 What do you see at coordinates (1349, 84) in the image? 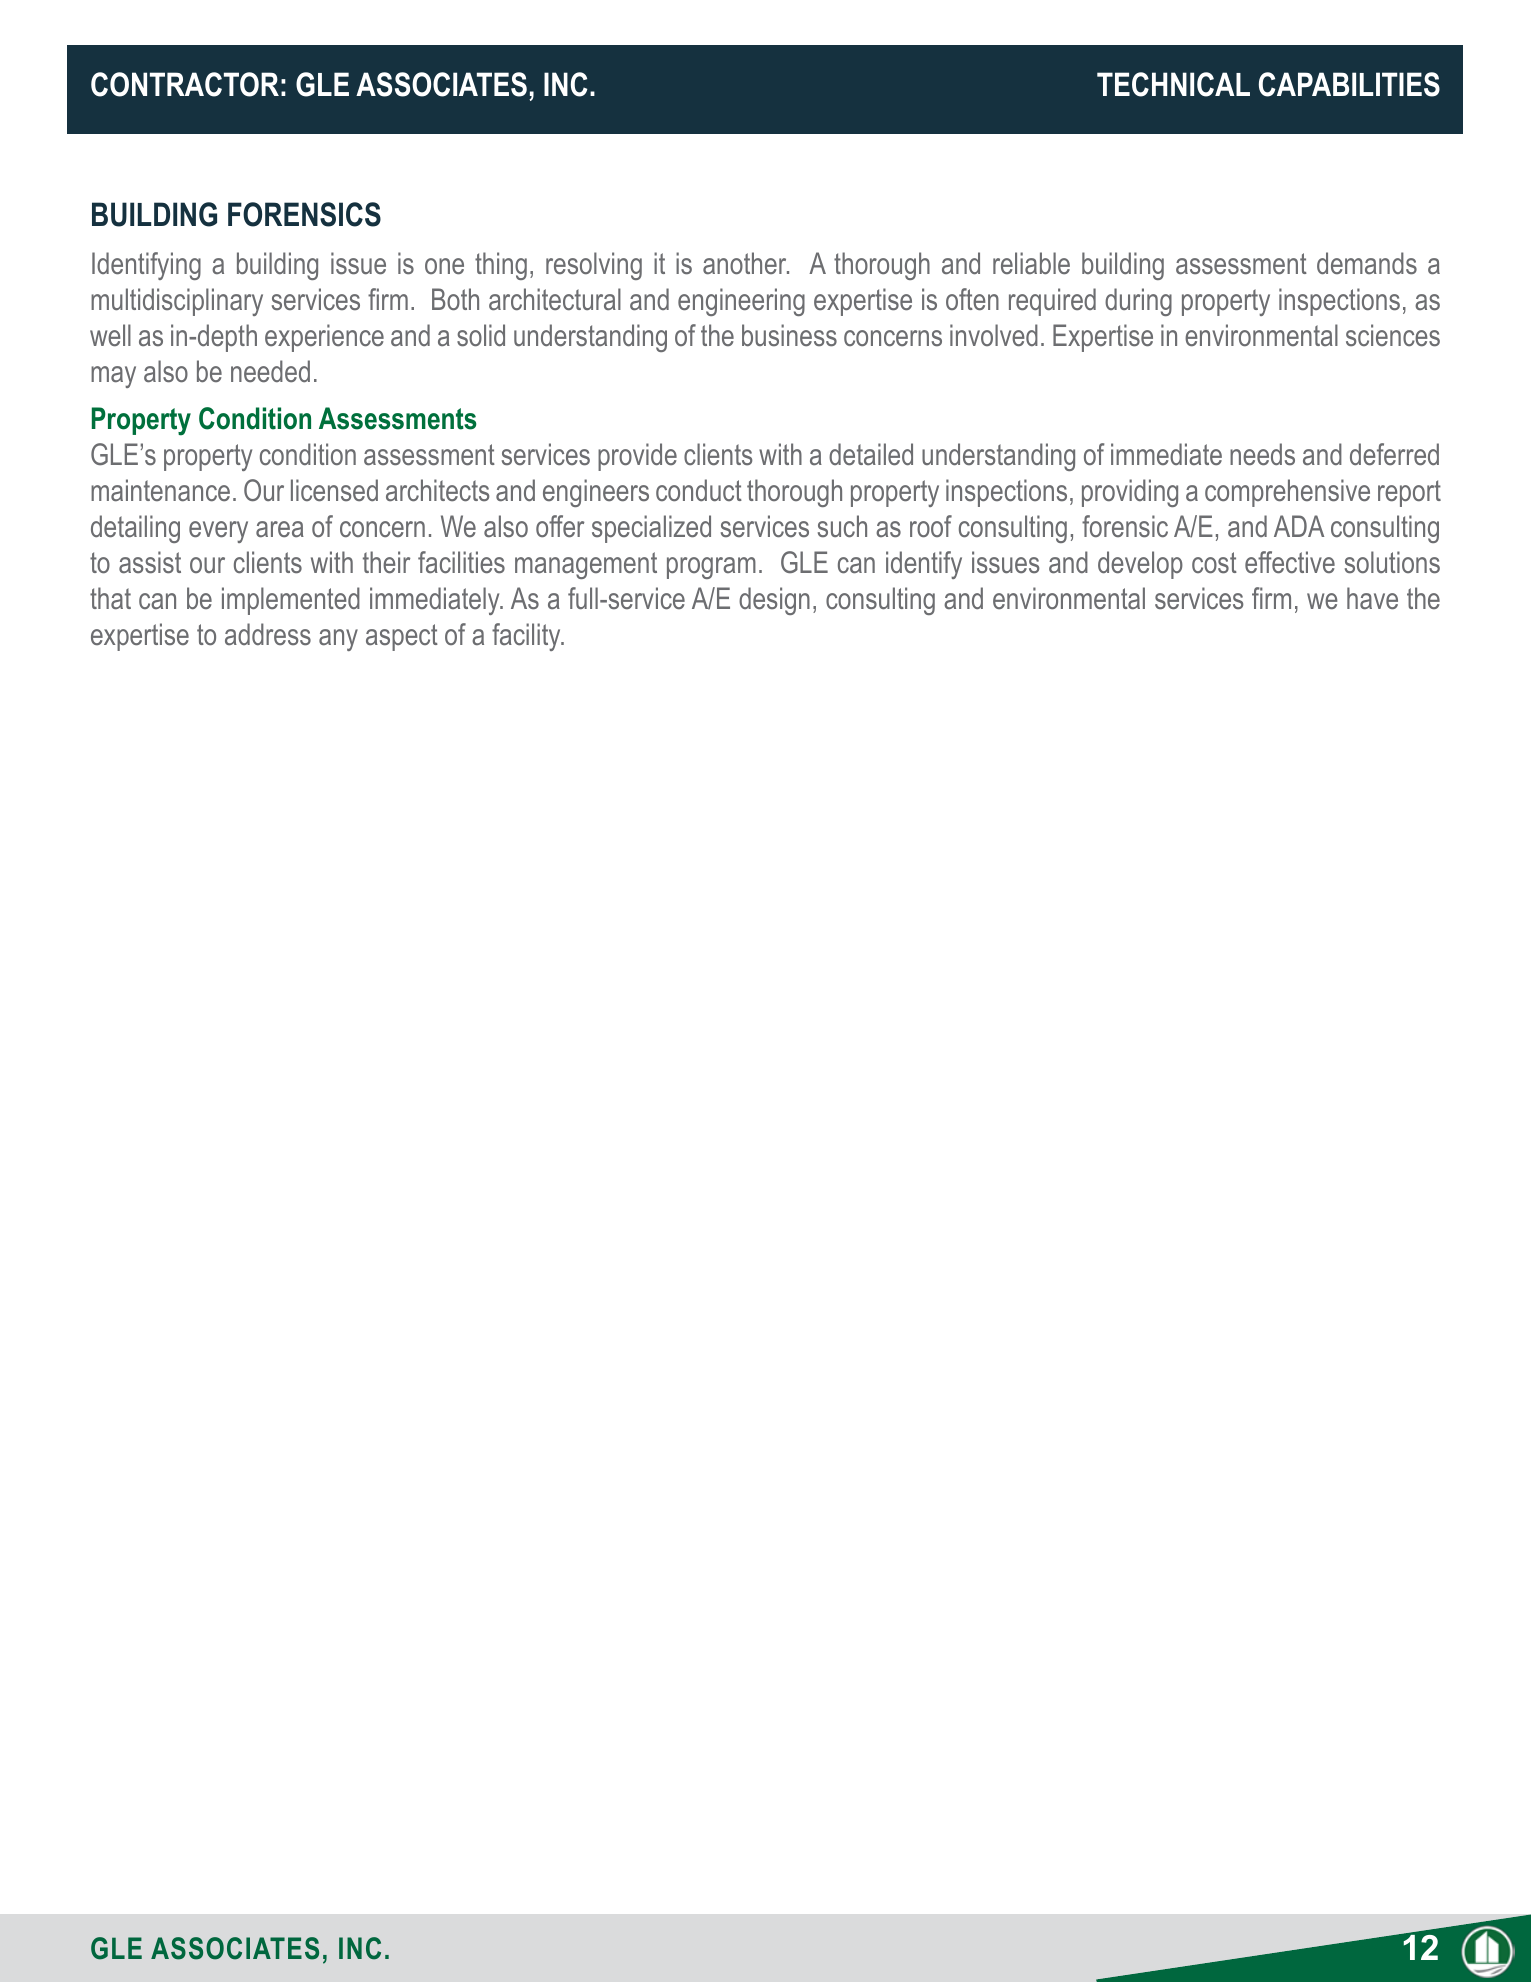
I see `CAPABILITIES` at bounding box center [1349, 84].
